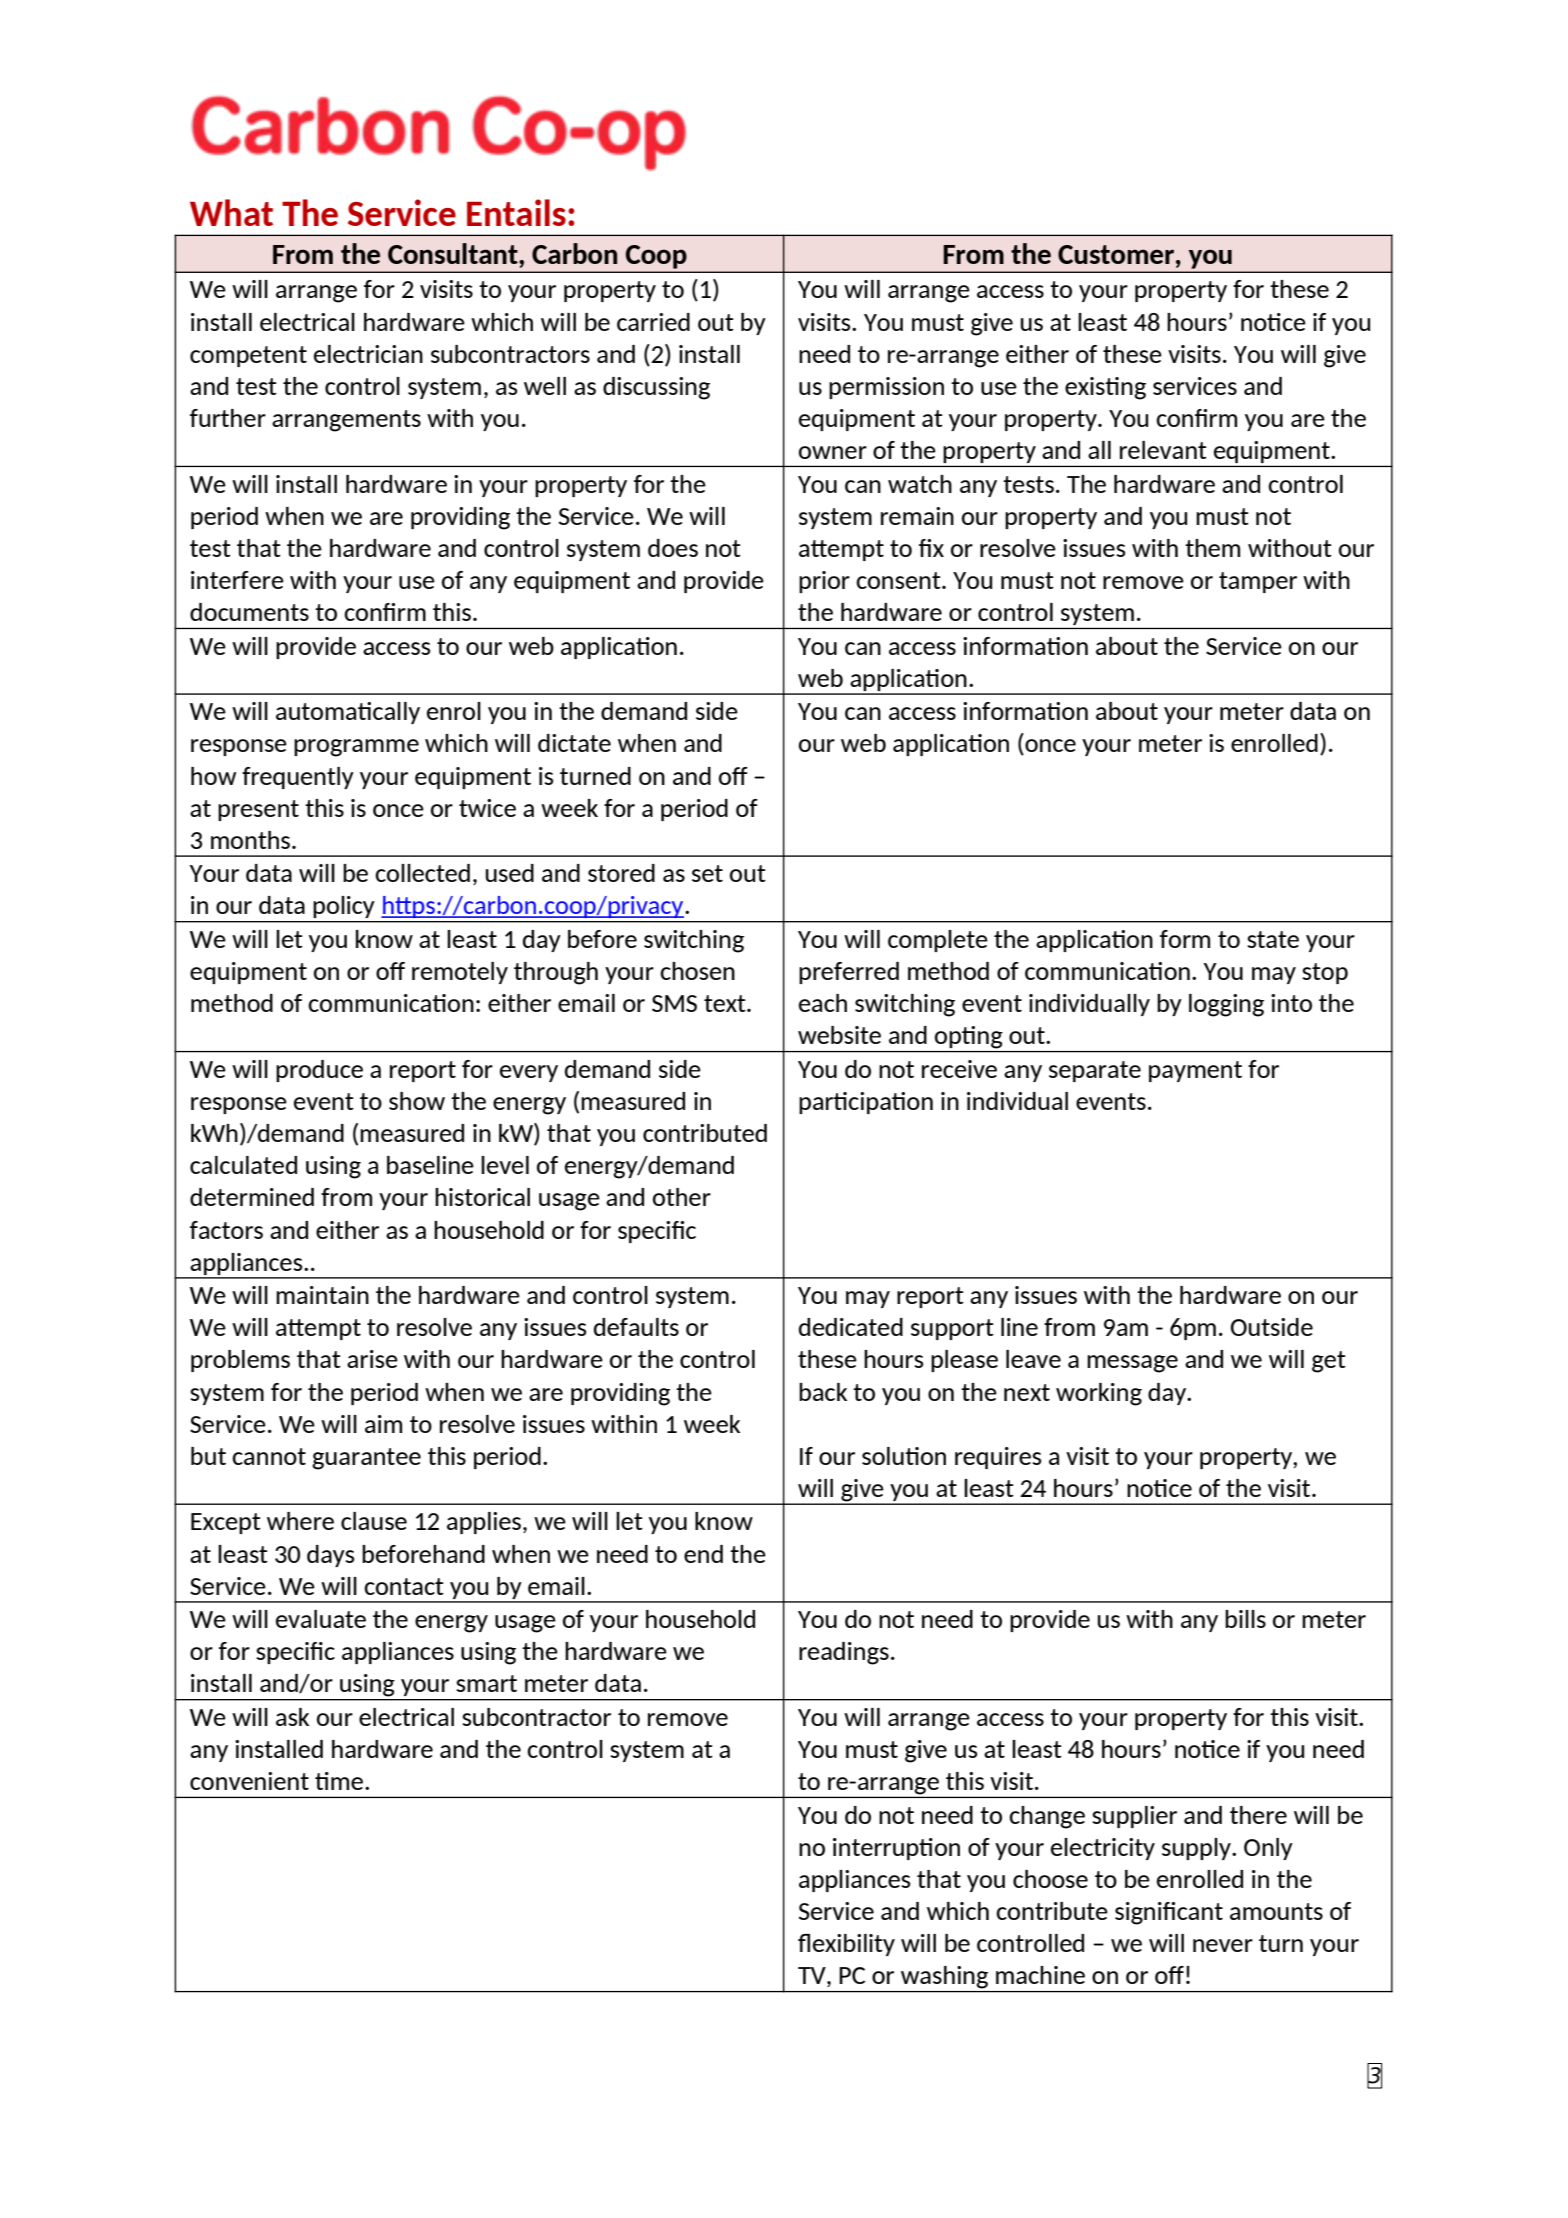 The image size is (1568, 2218). What do you see at coordinates (703, 1554) in the screenshot?
I see `end` at bounding box center [703, 1554].
